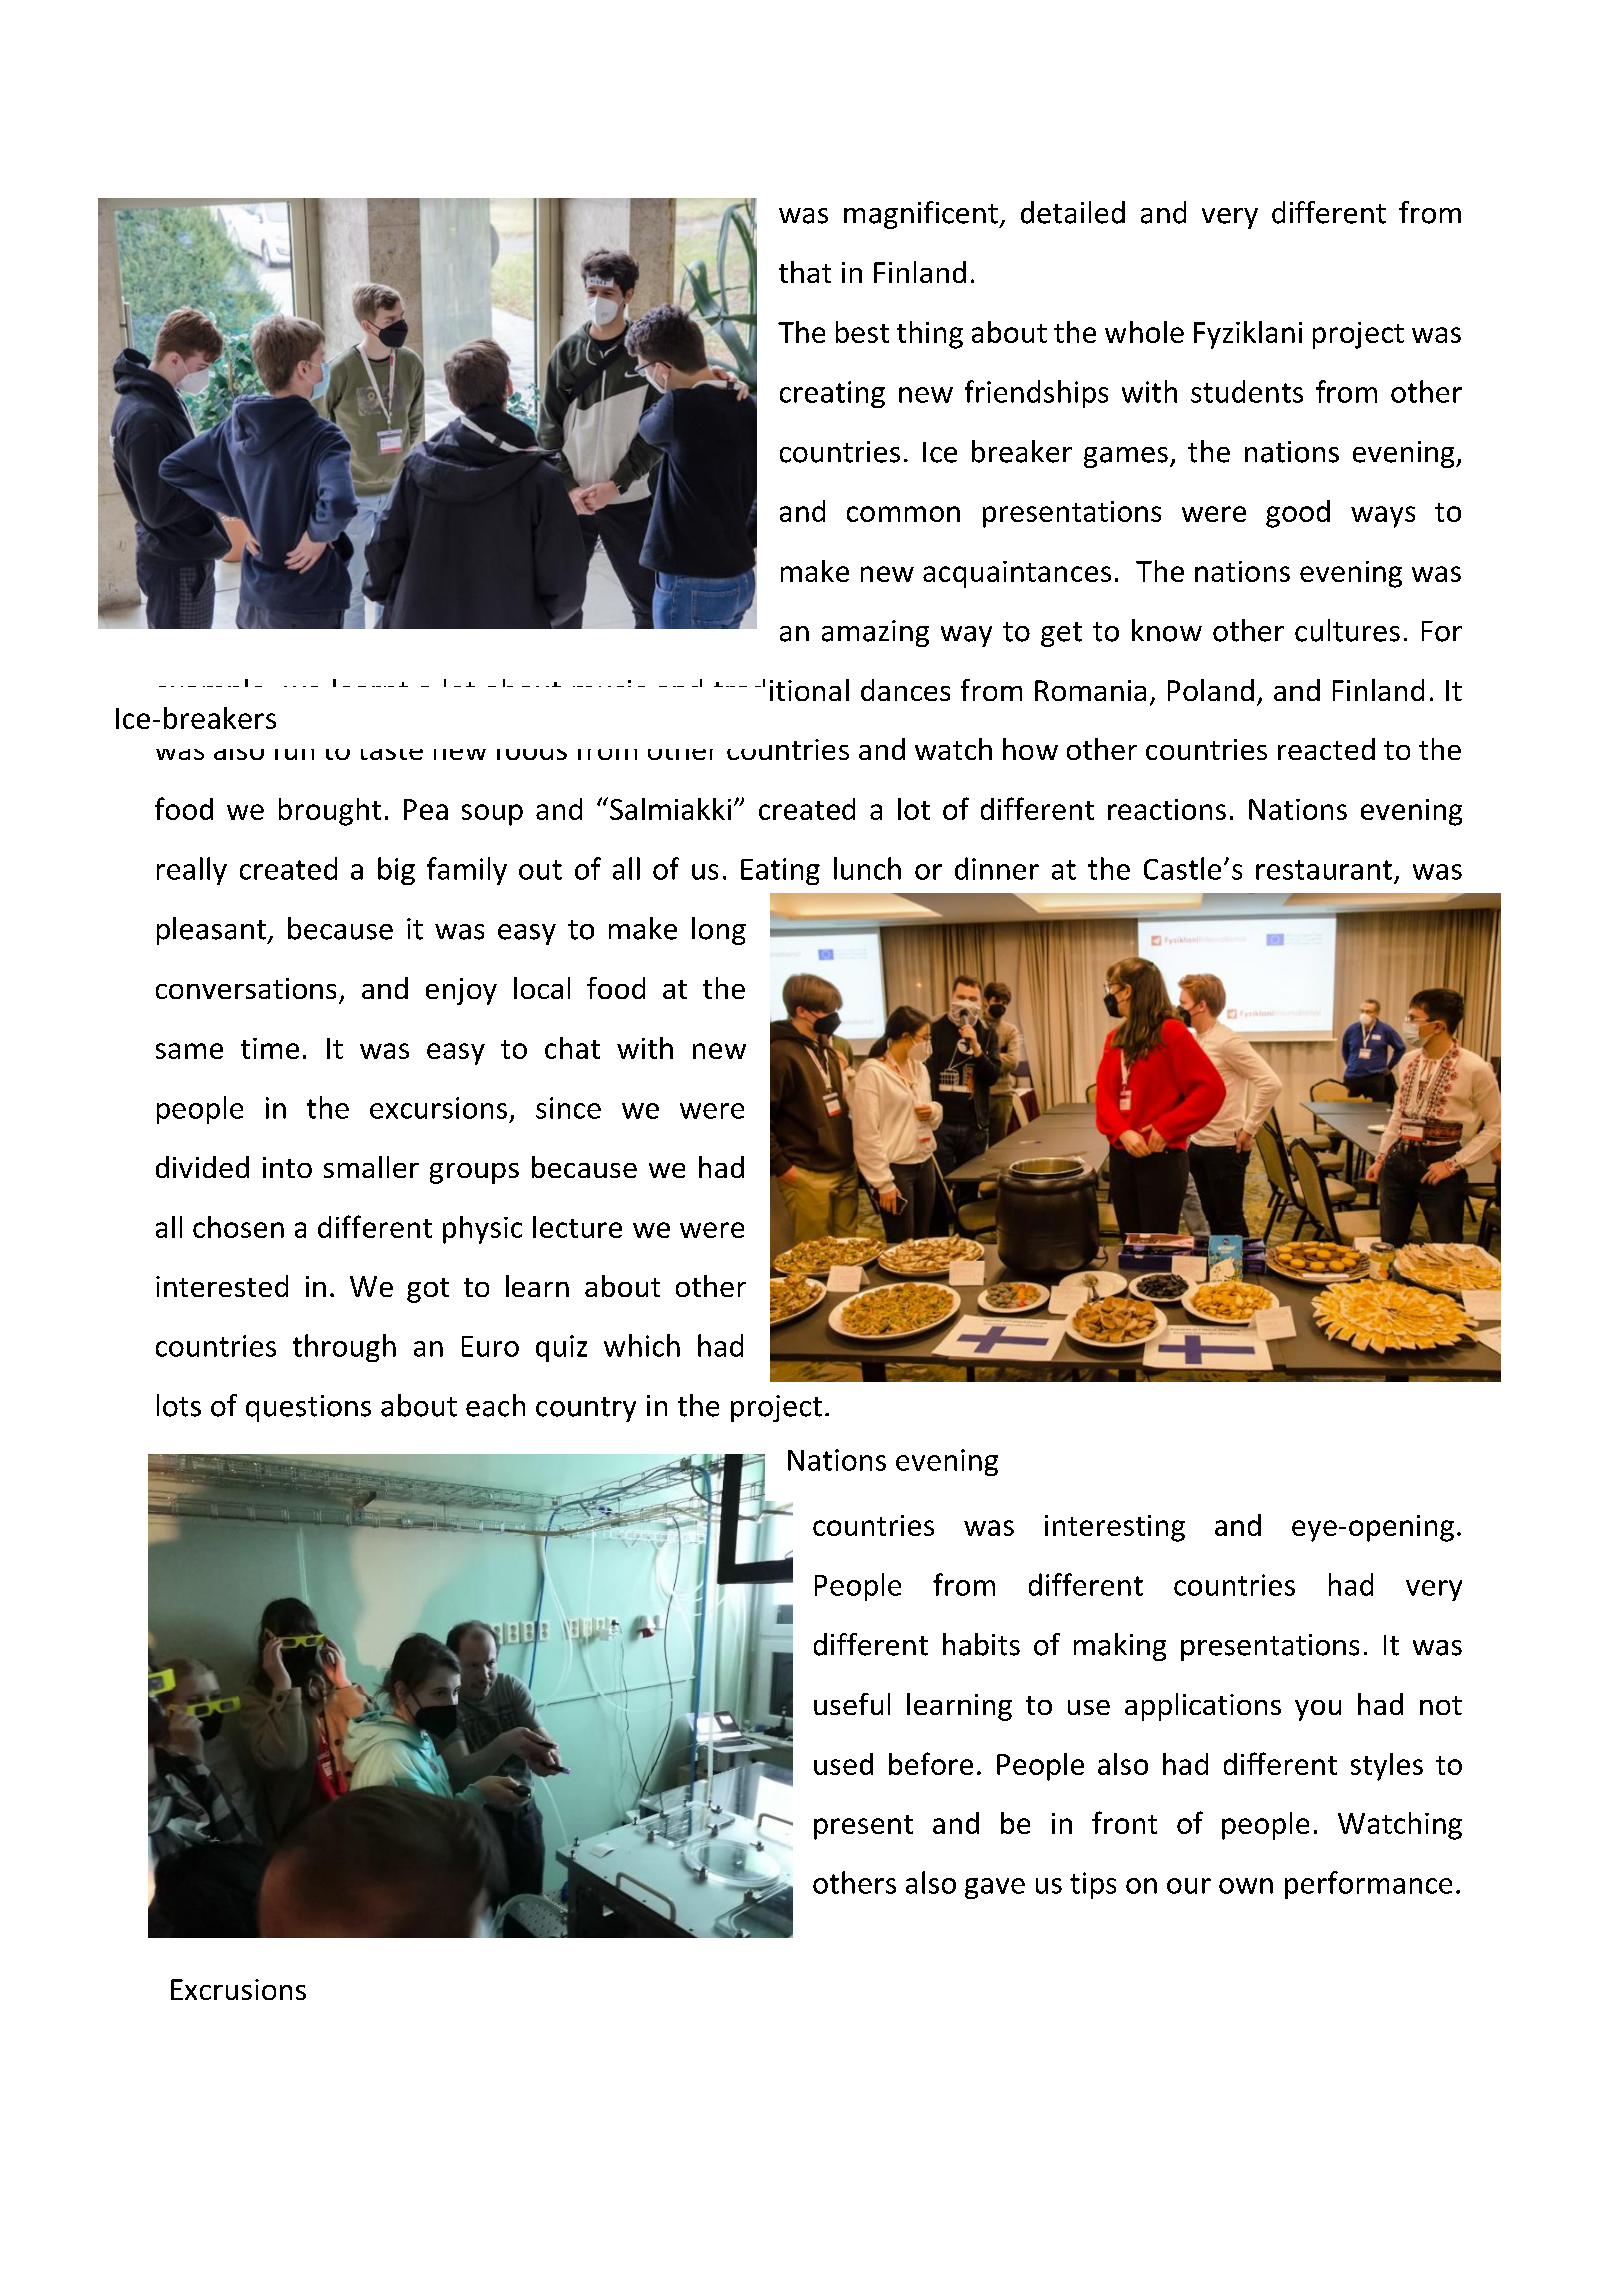 Image resolution: width=1616 pixels, height=2285 pixels. What do you see at coordinates (1347, 630) in the document?
I see `cultures` at bounding box center [1347, 630].
